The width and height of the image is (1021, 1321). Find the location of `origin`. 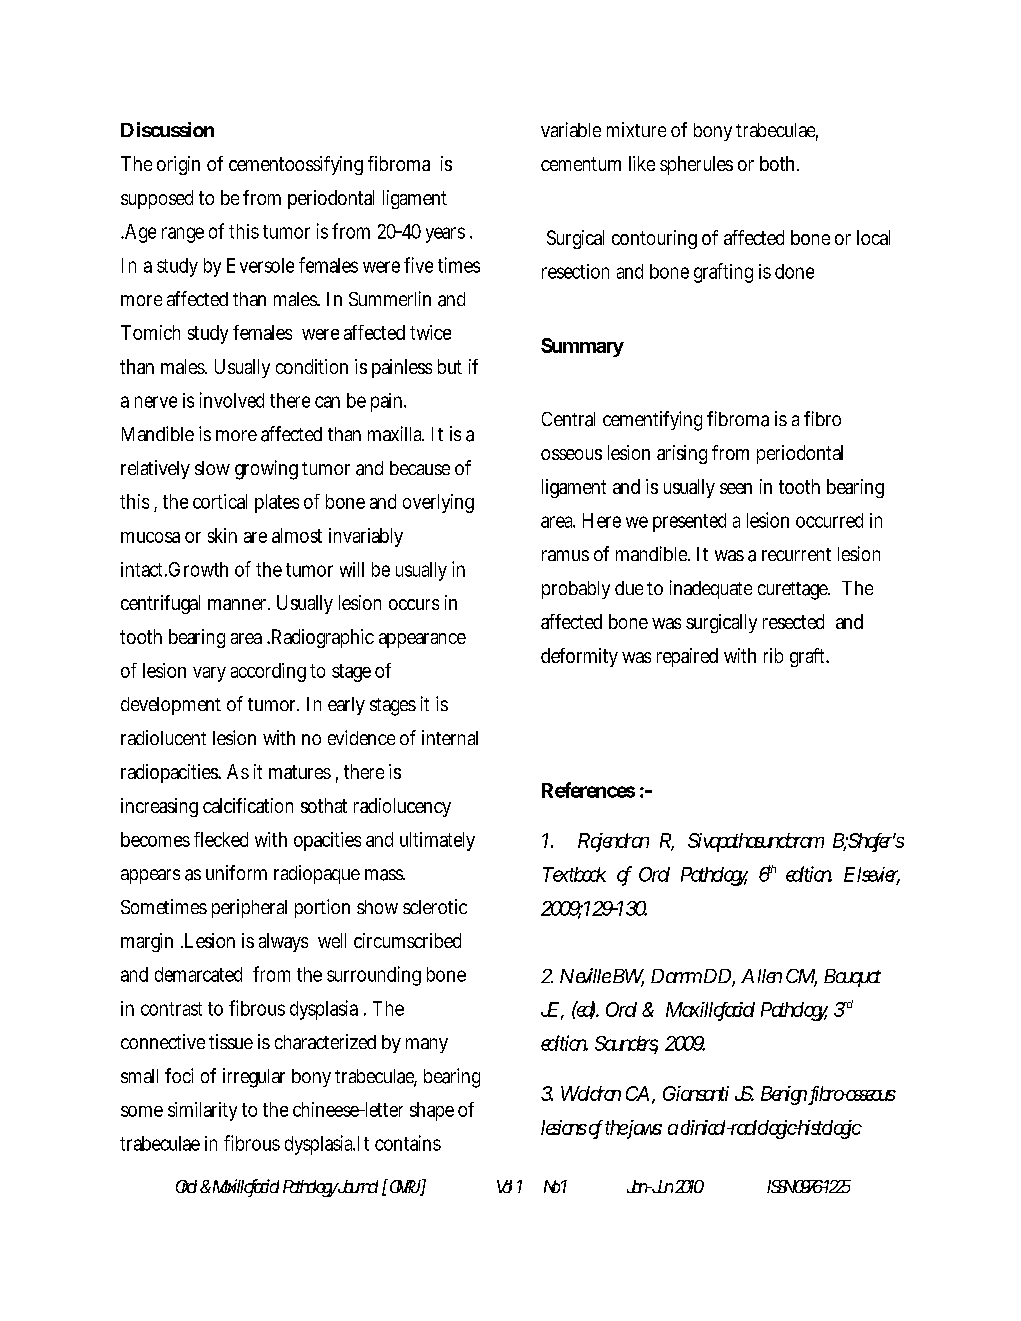

origin is located at coordinates (178, 165).
